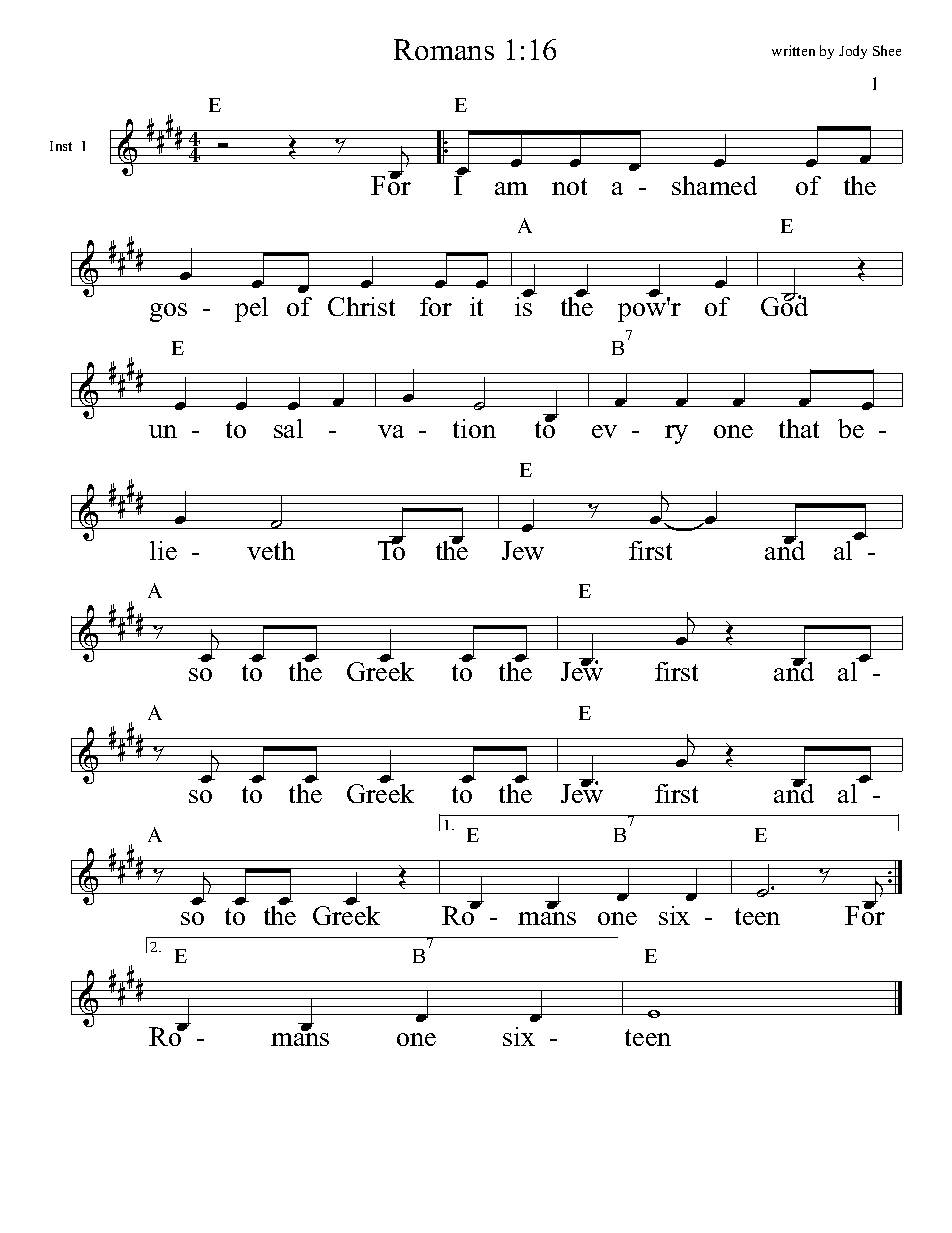 This screenshot has width=952, height=1233. Describe the element at coordinates (784, 305) in the screenshot. I see `God` at that location.
